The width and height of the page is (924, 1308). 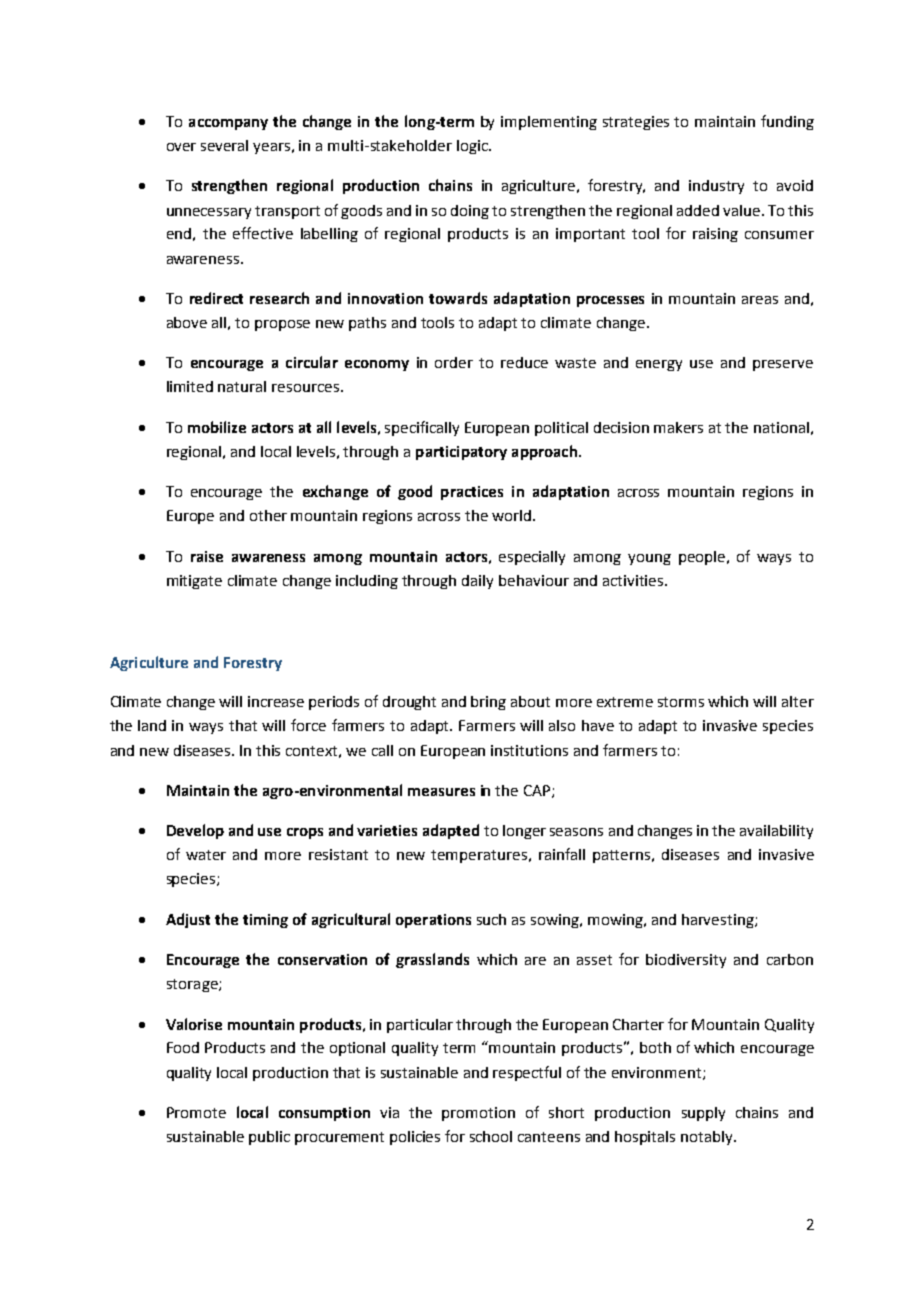 I want to click on promotion, so click(x=478, y=1114).
